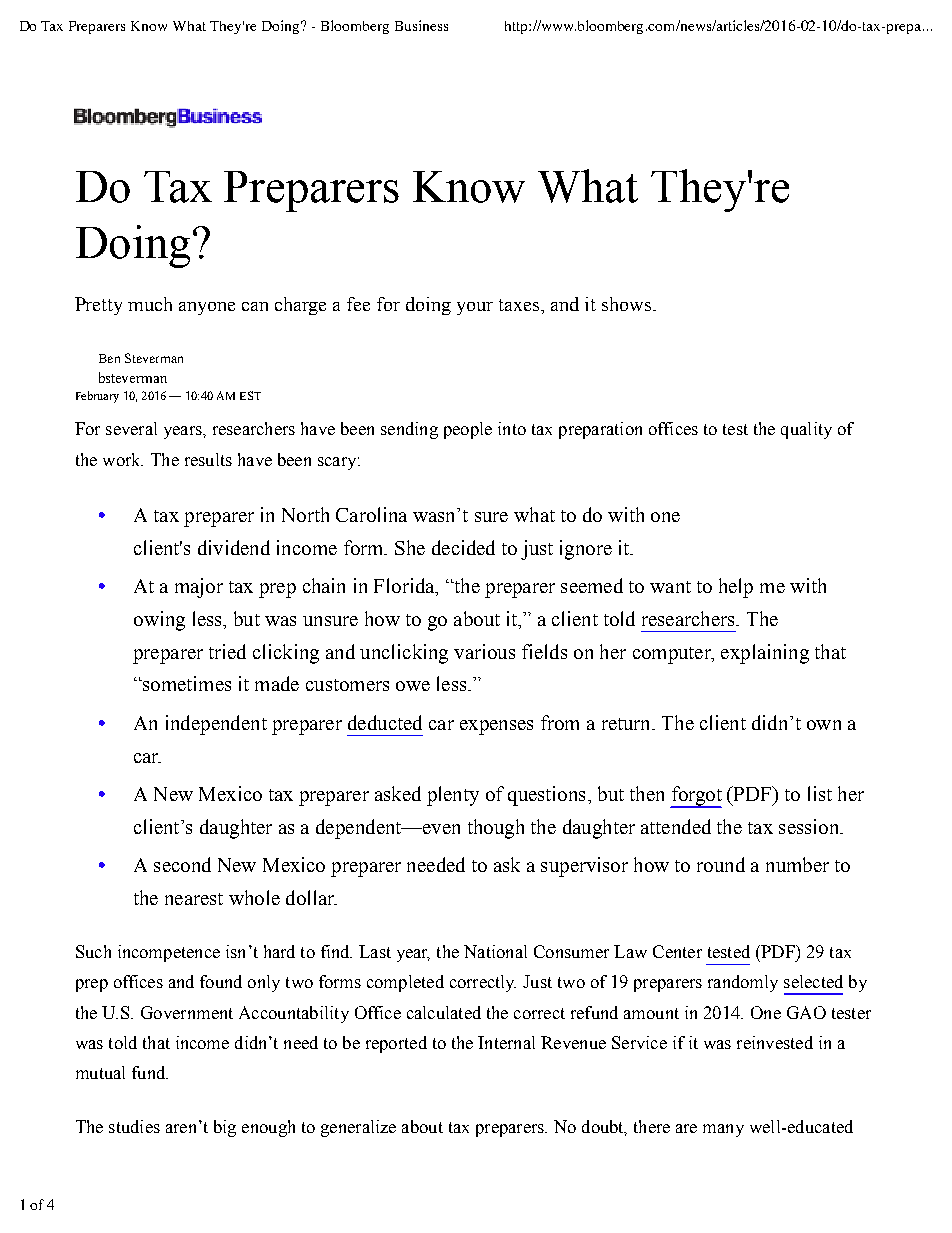 The height and width of the image is (1233, 952). What do you see at coordinates (626, 304) in the image?
I see `shows` at bounding box center [626, 304].
